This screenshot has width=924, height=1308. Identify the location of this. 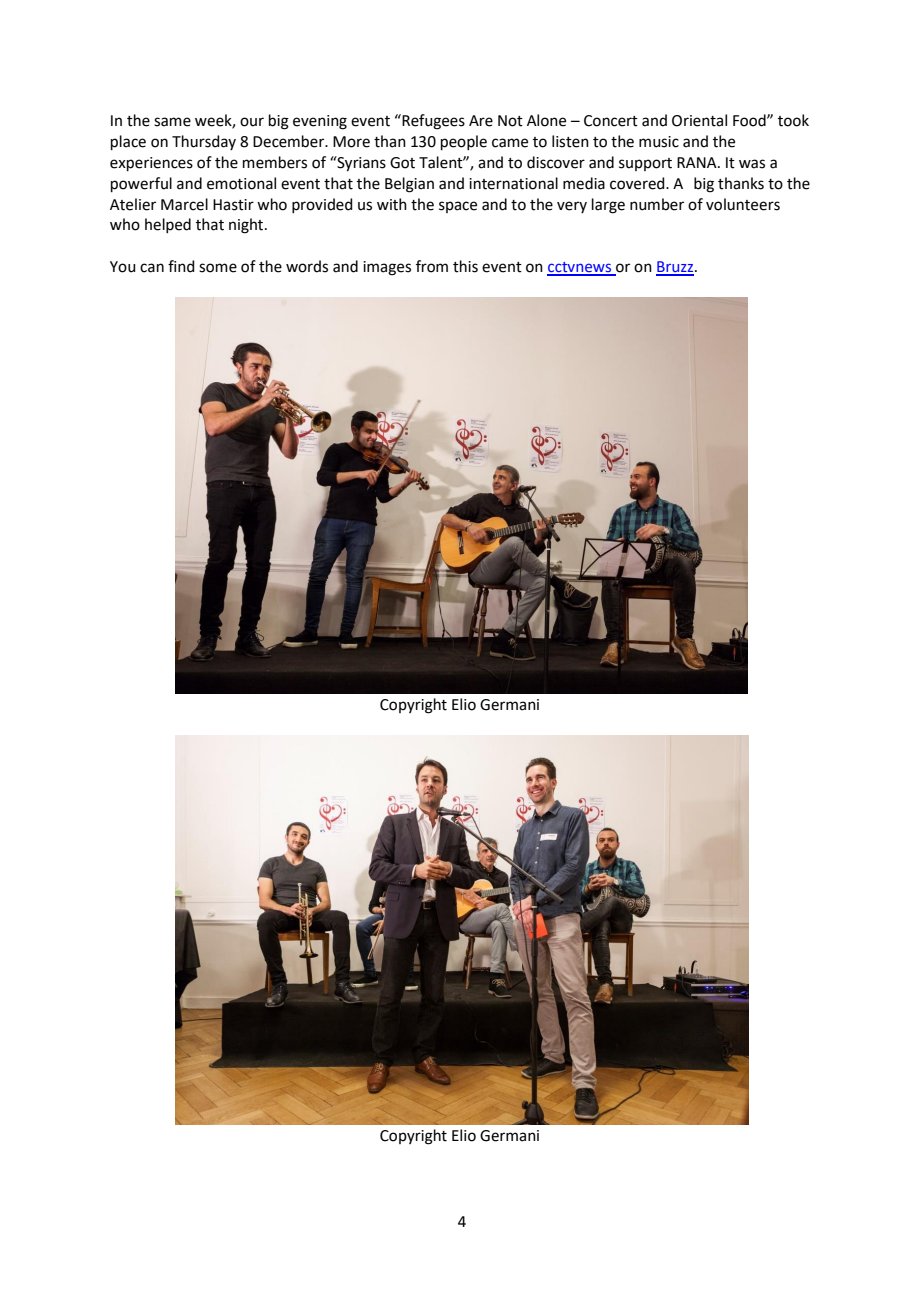
(465, 266).
